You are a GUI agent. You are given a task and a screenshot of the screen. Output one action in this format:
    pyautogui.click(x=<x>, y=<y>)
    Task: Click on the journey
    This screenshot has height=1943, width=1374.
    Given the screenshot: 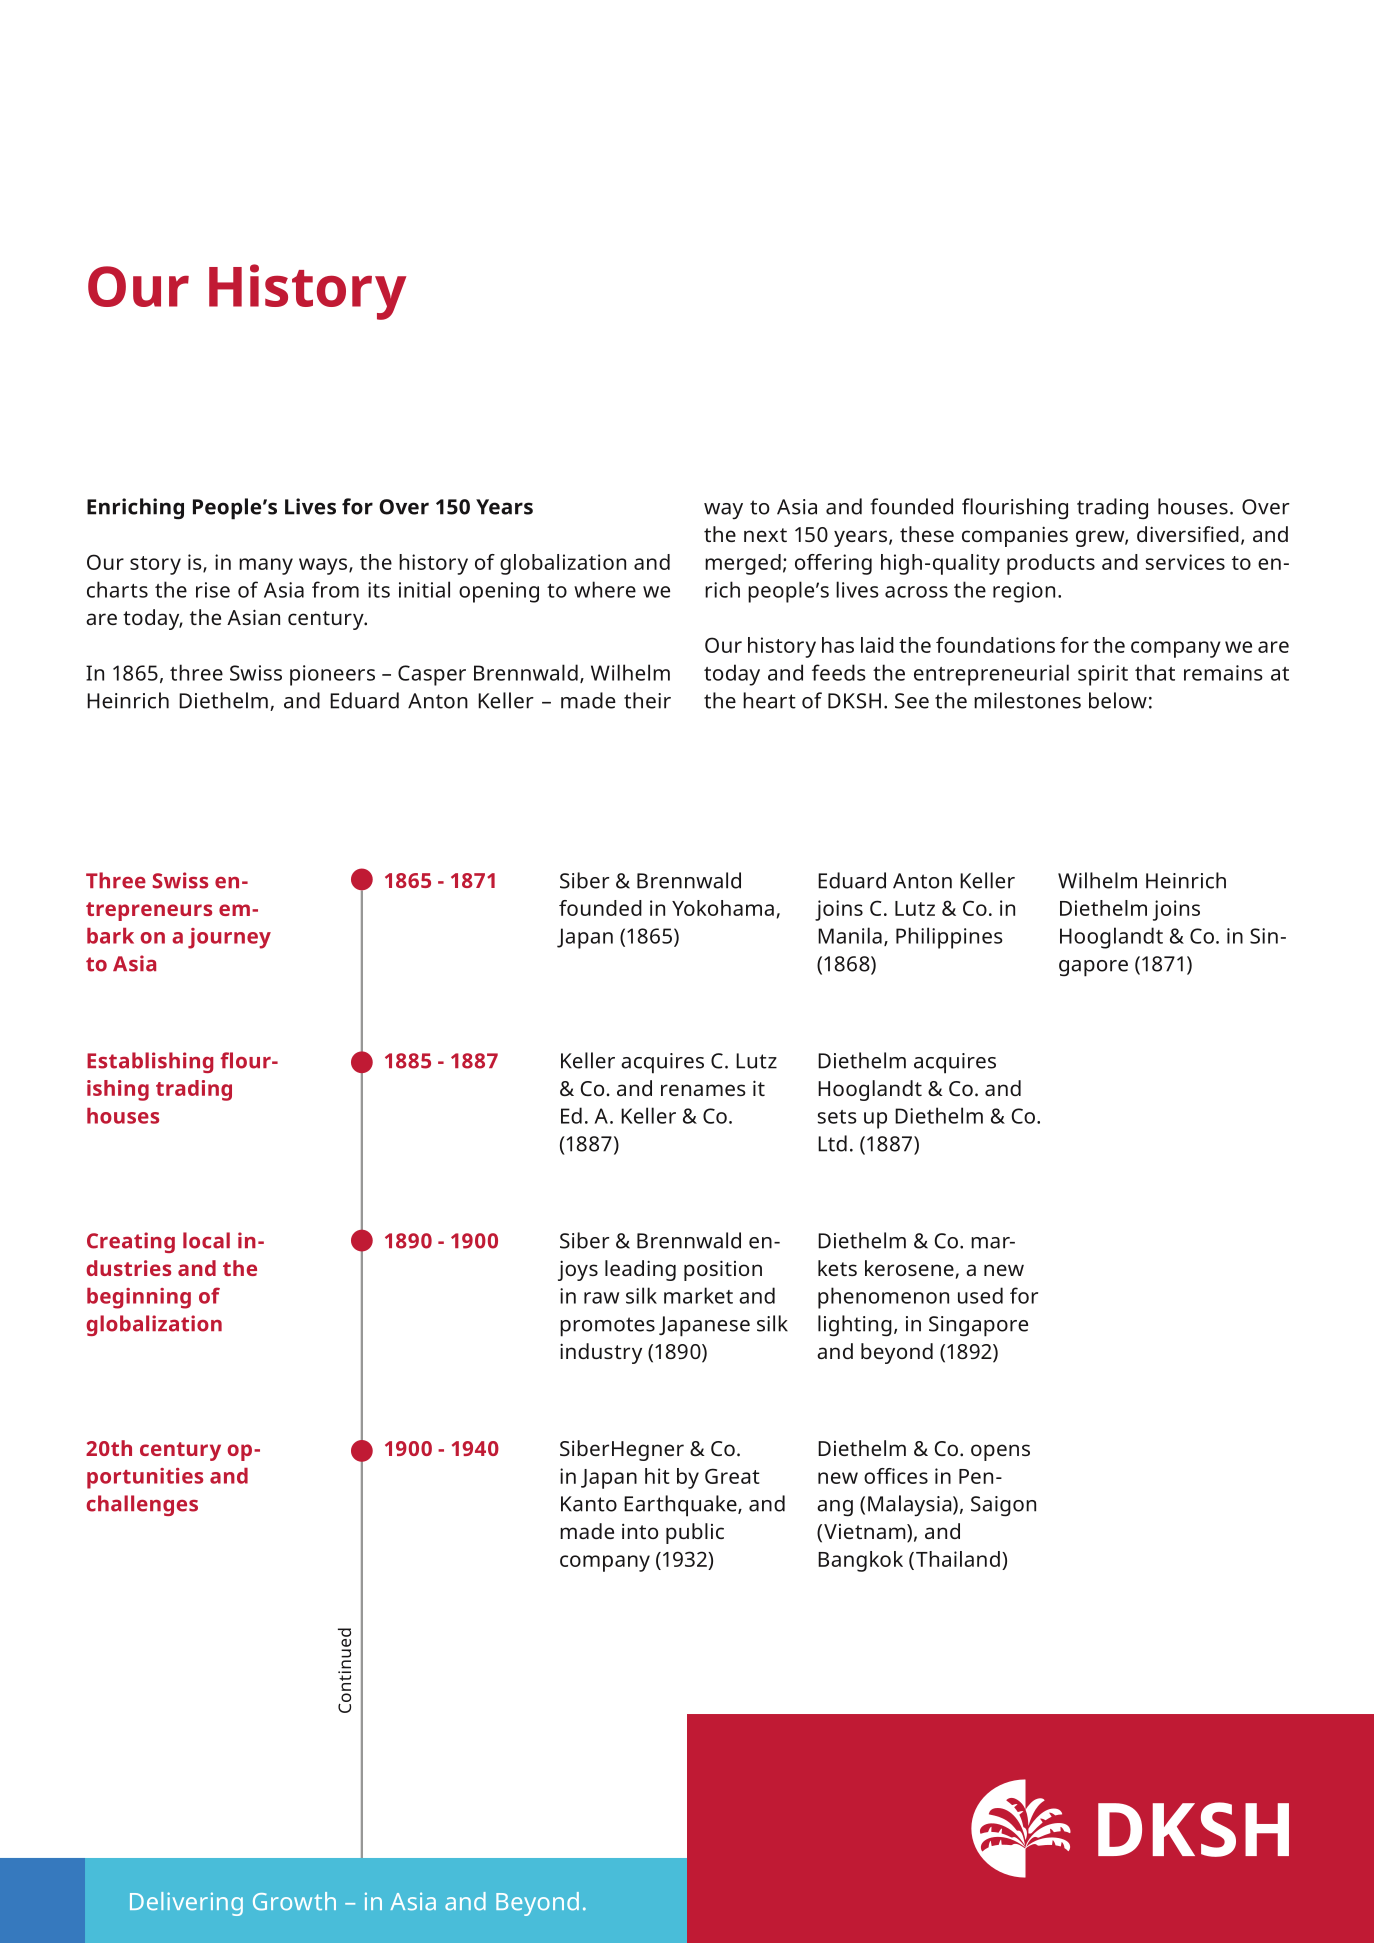 What is the action you would take?
    pyautogui.click(x=229, y=938)
